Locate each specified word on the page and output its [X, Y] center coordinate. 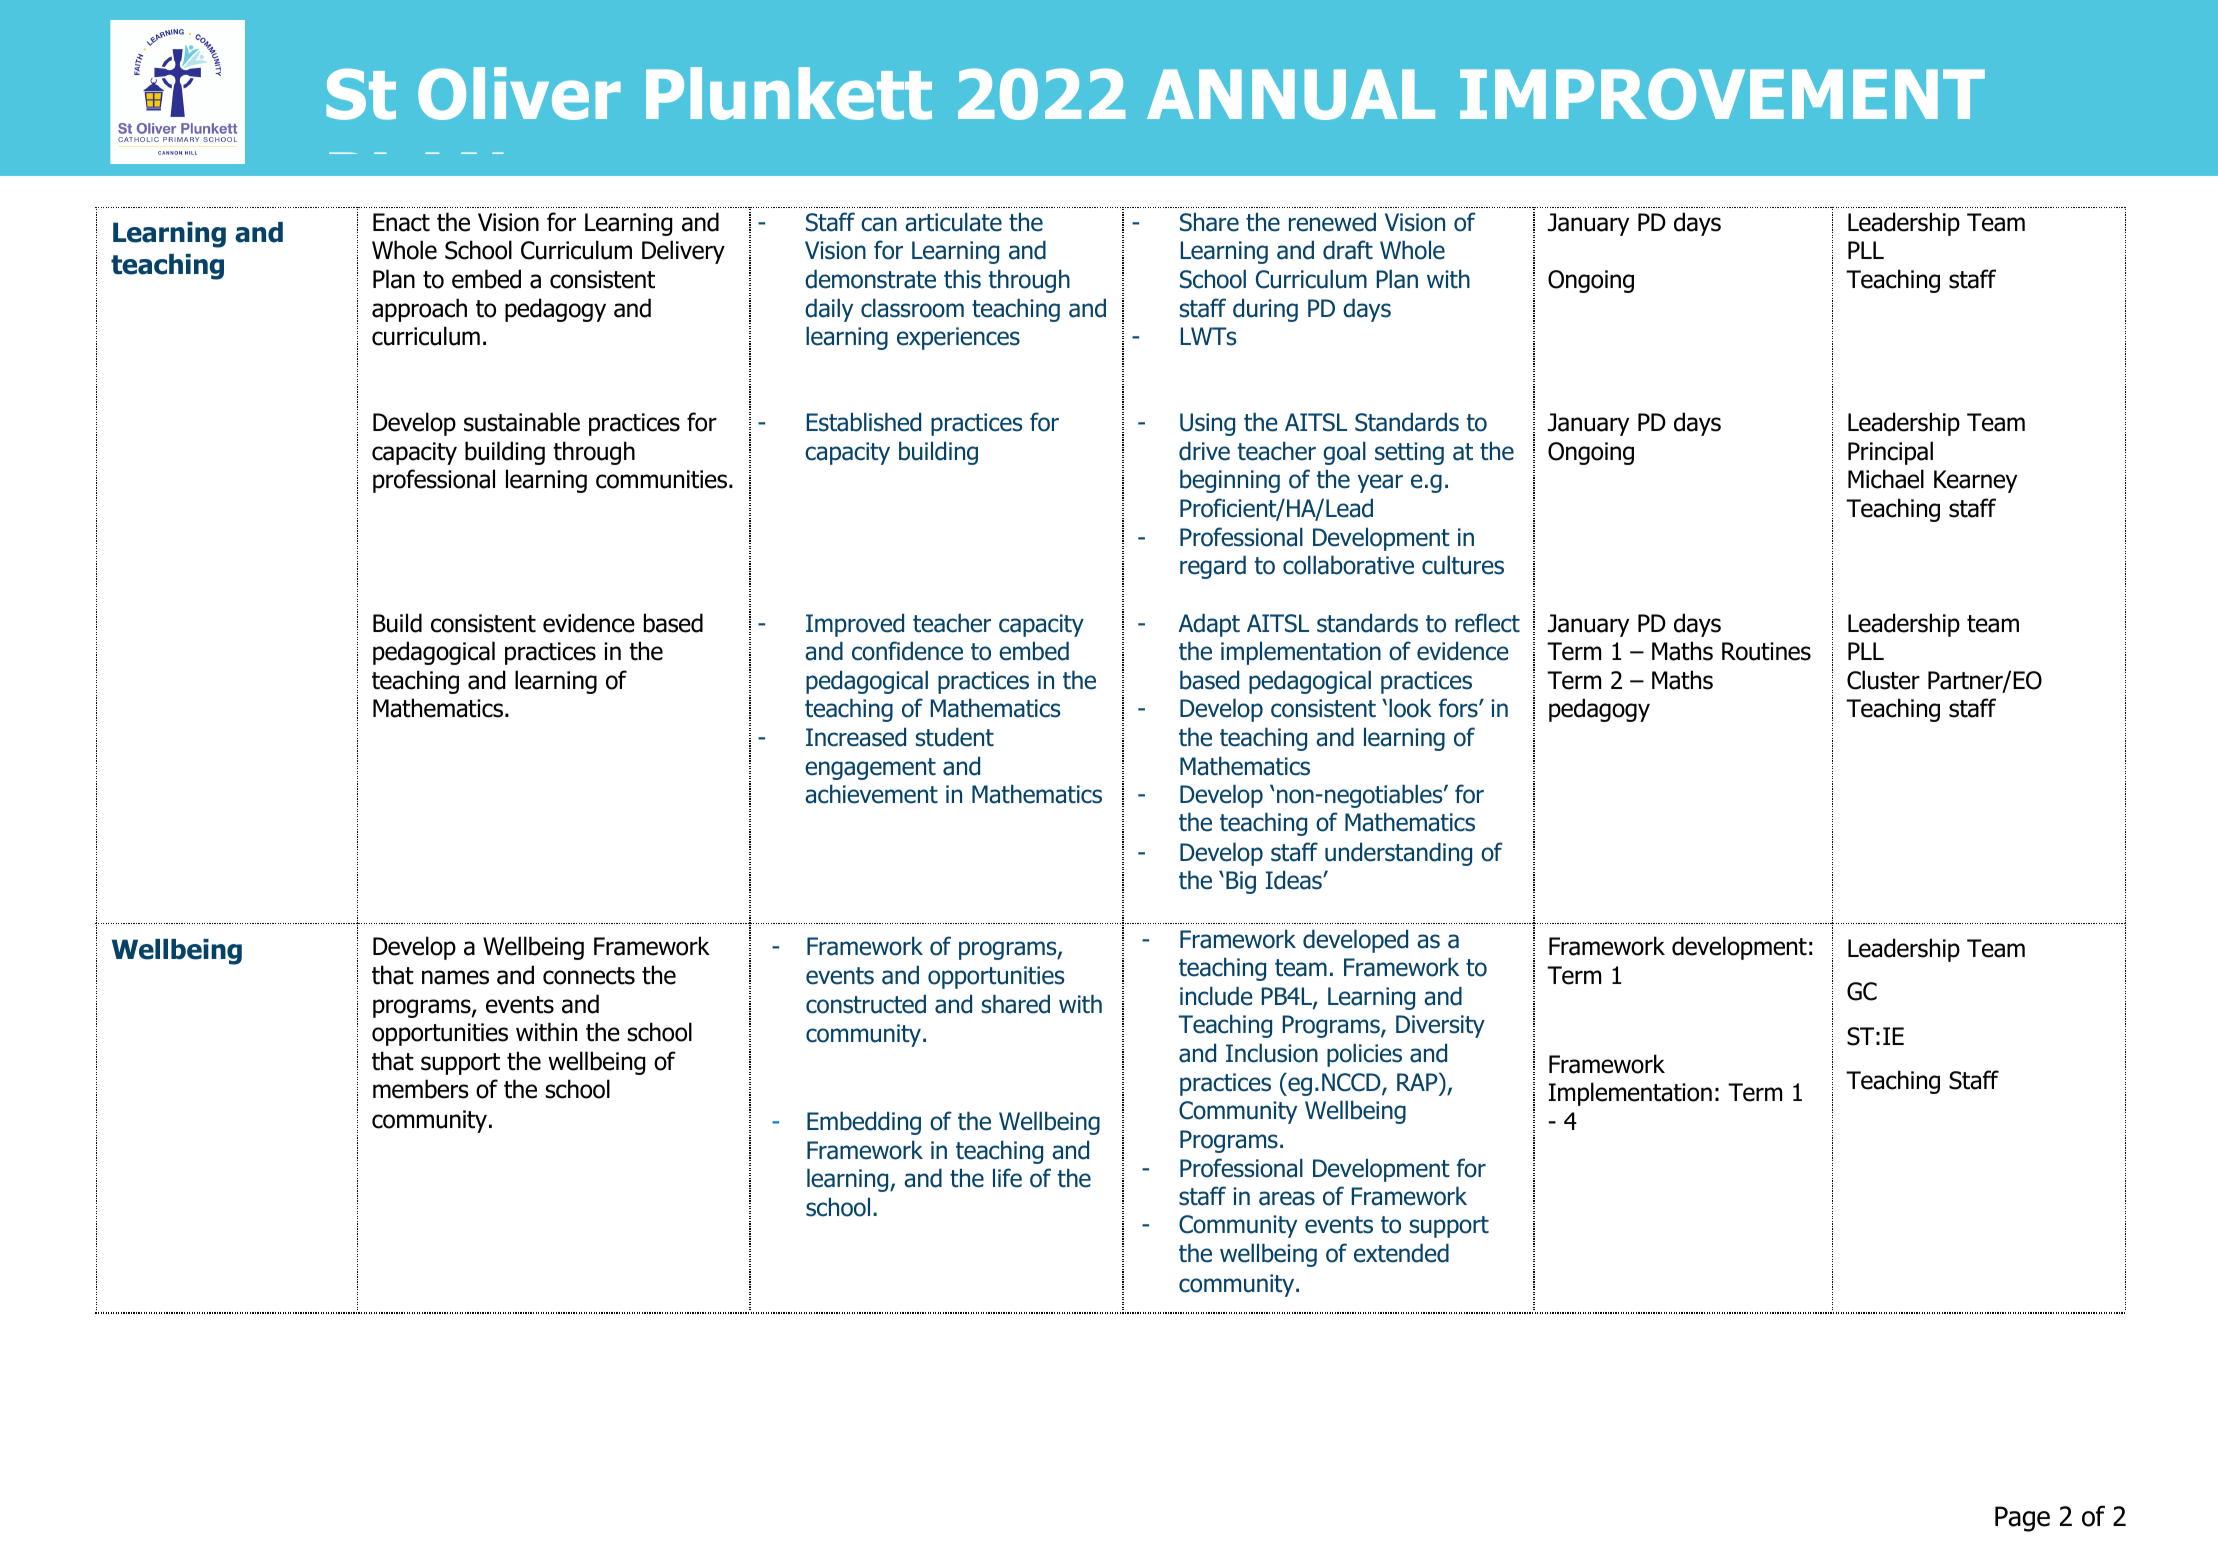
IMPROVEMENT [1722, 94]
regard [1213, 567]
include [1216, 996]
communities [663, 479]
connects [589, 976]
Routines [1766, 651]
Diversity [1440, 1026]
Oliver [519, 93]
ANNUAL [1291, 94]
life [1007, 1178]
